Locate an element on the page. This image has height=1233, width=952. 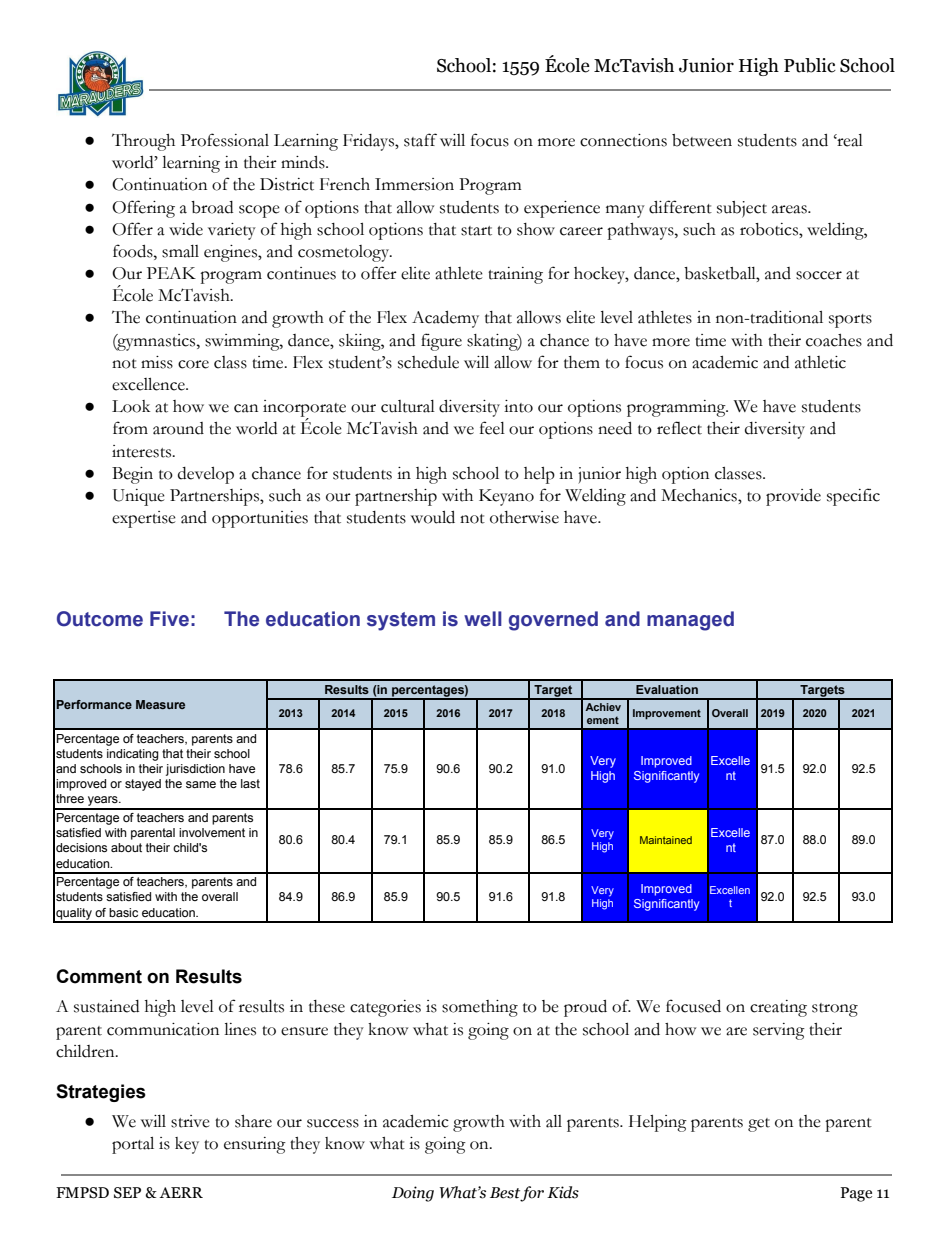
Five is located at coordinates (169, 619).
